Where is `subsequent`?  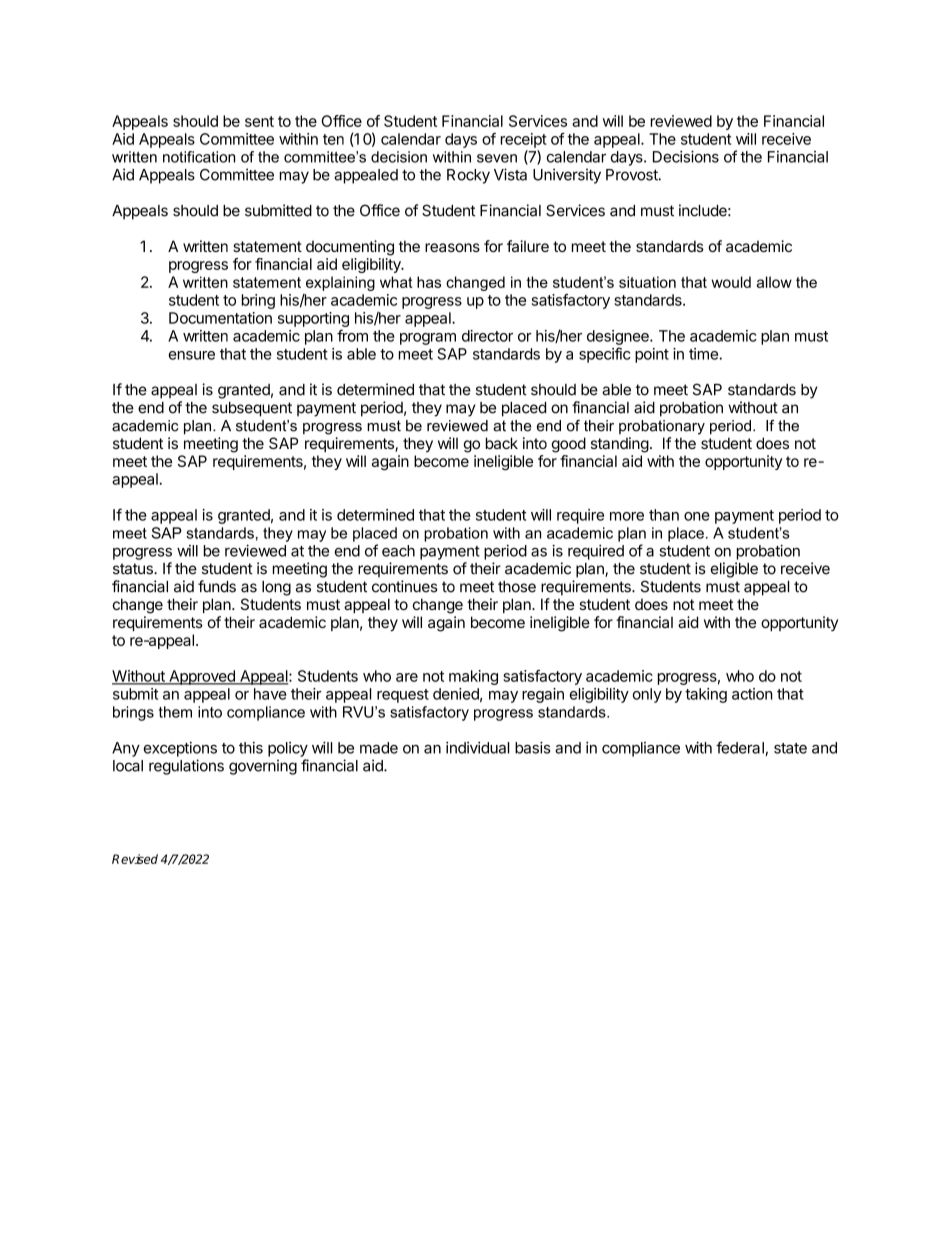
subsequent is located at coordinates (252, 409).
